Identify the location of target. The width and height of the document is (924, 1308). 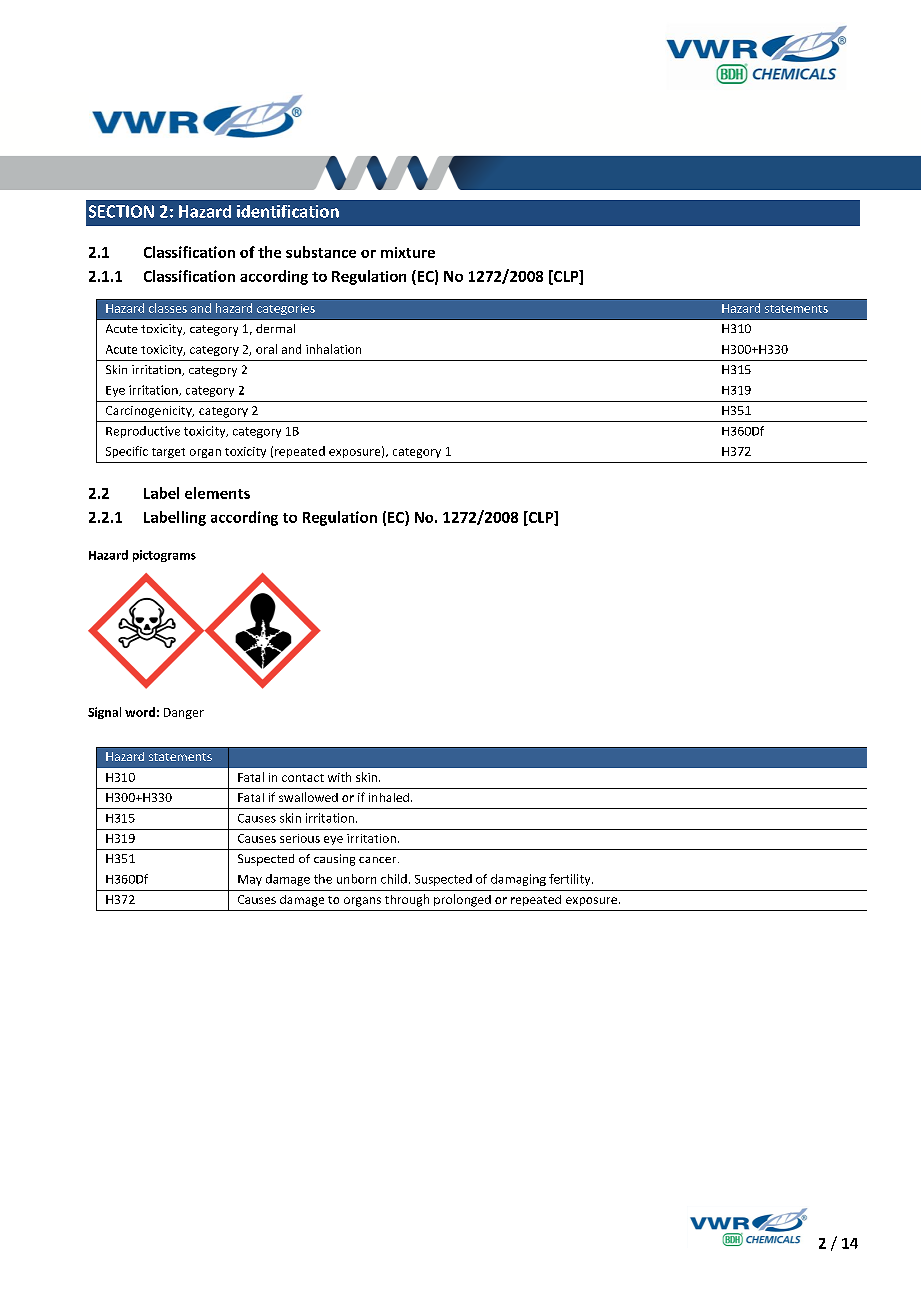
(168, 453).
